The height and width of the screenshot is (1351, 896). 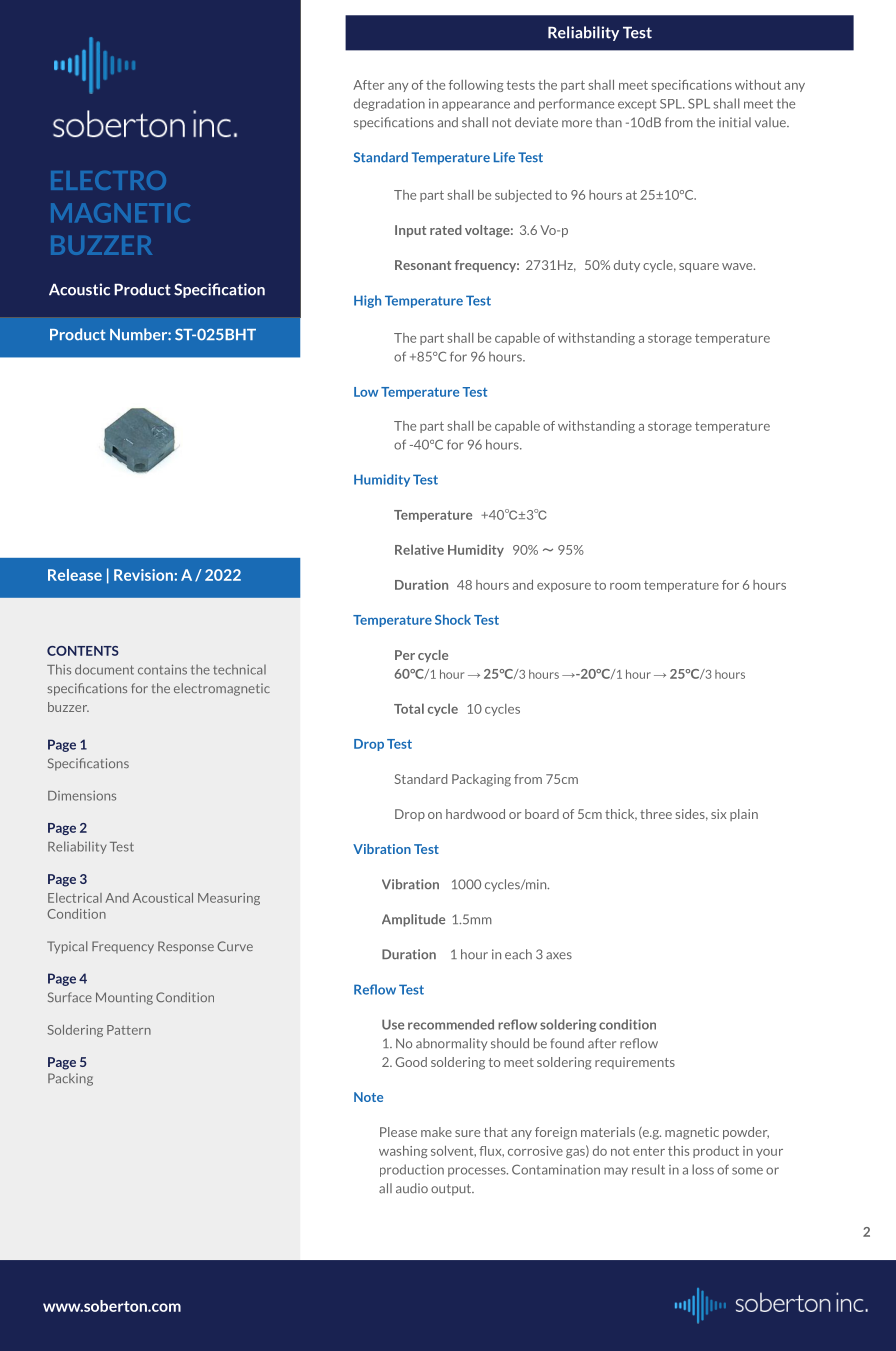 I want to click on appearance, so click(x=476, y=106).
